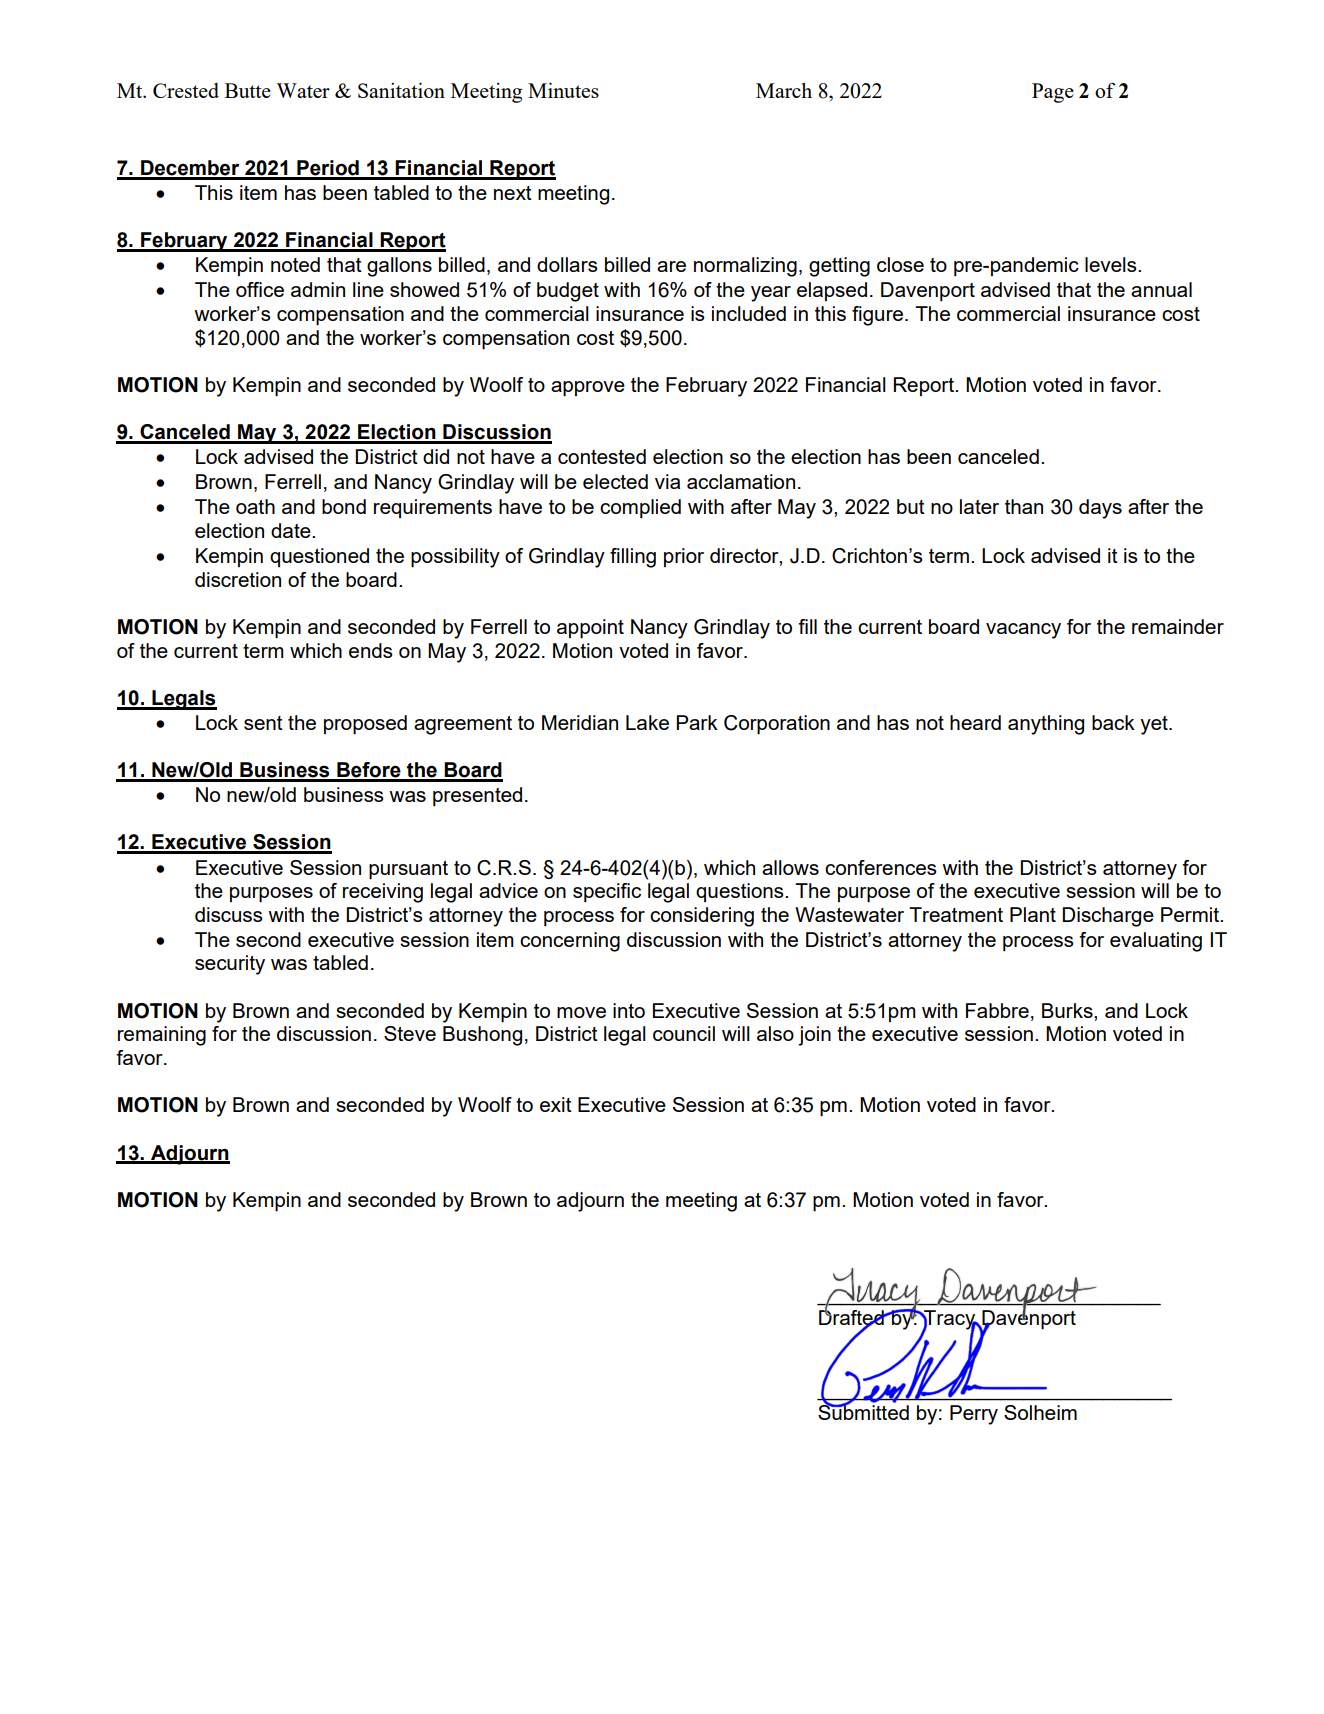 The height and width of the document is (1714, 1324). Describe the element at coordinates (1068, 1010) in the document. I see `Burks` at that location.
